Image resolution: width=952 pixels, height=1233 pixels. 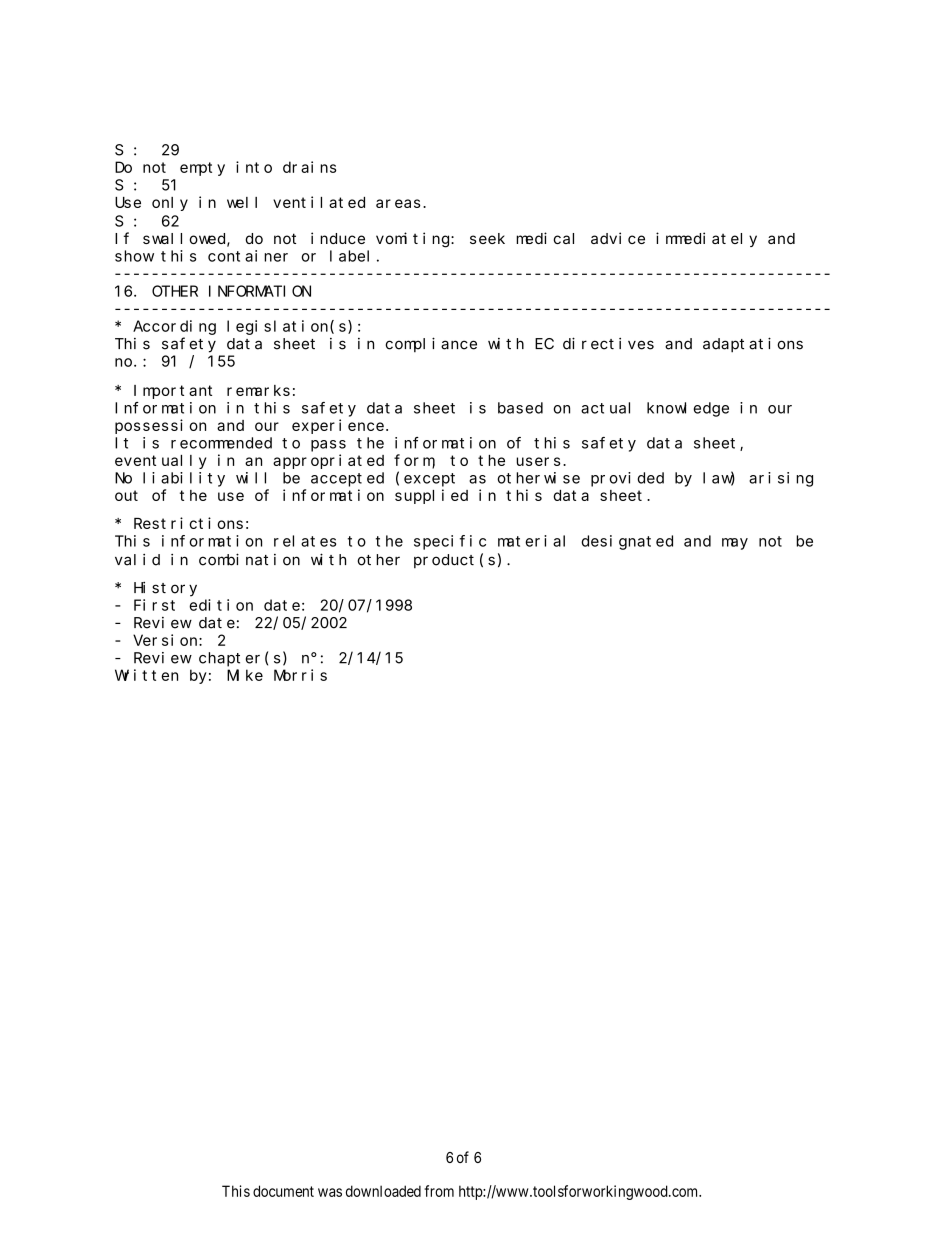 I want to click on areas, so click(x=398, y=203).
